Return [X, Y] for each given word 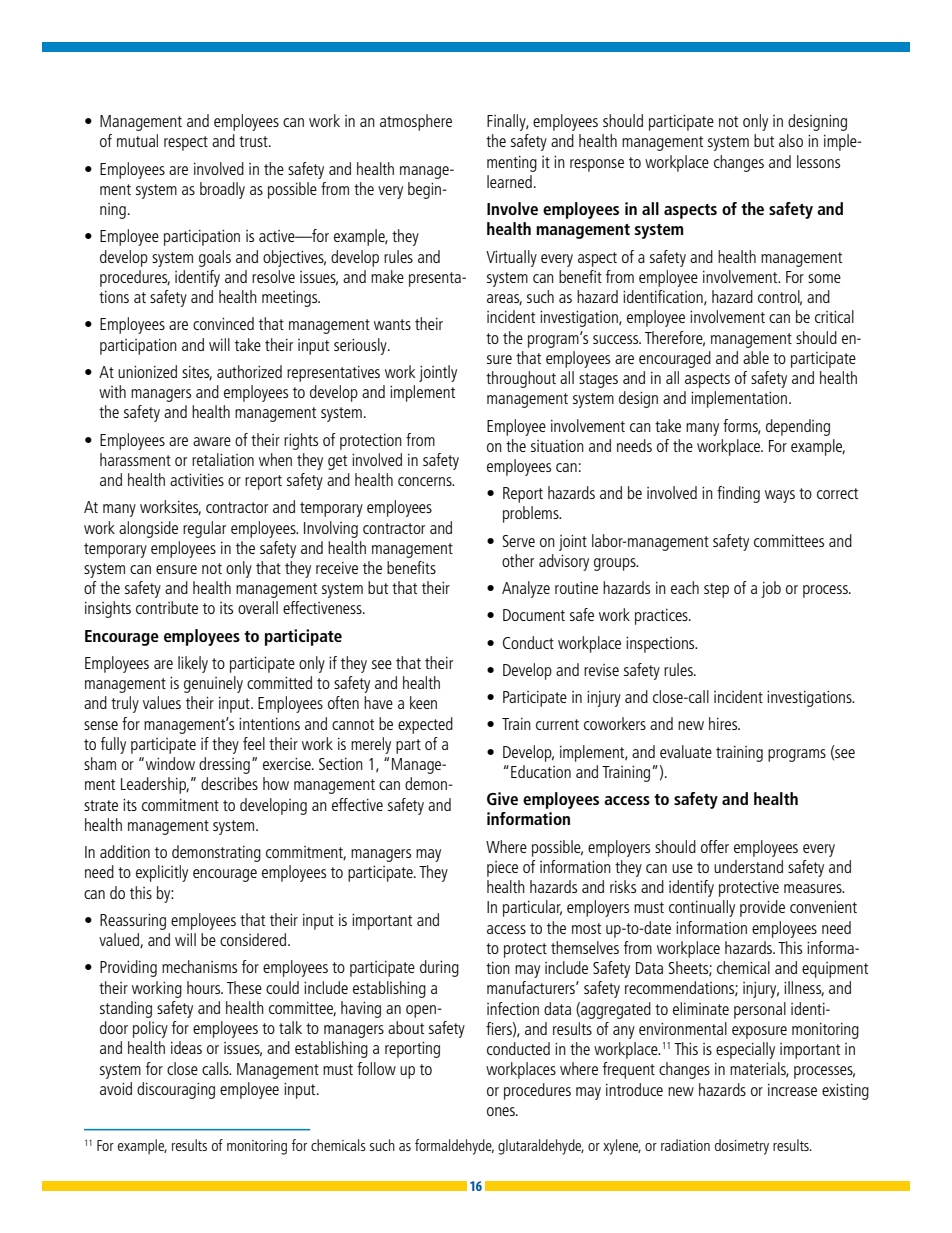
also [791, 140]
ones [502, 1111]
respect [186, 143]
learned [509, 181]
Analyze [526, 589]
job [771, 589]
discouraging [176, 1090]
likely [193, 664]
